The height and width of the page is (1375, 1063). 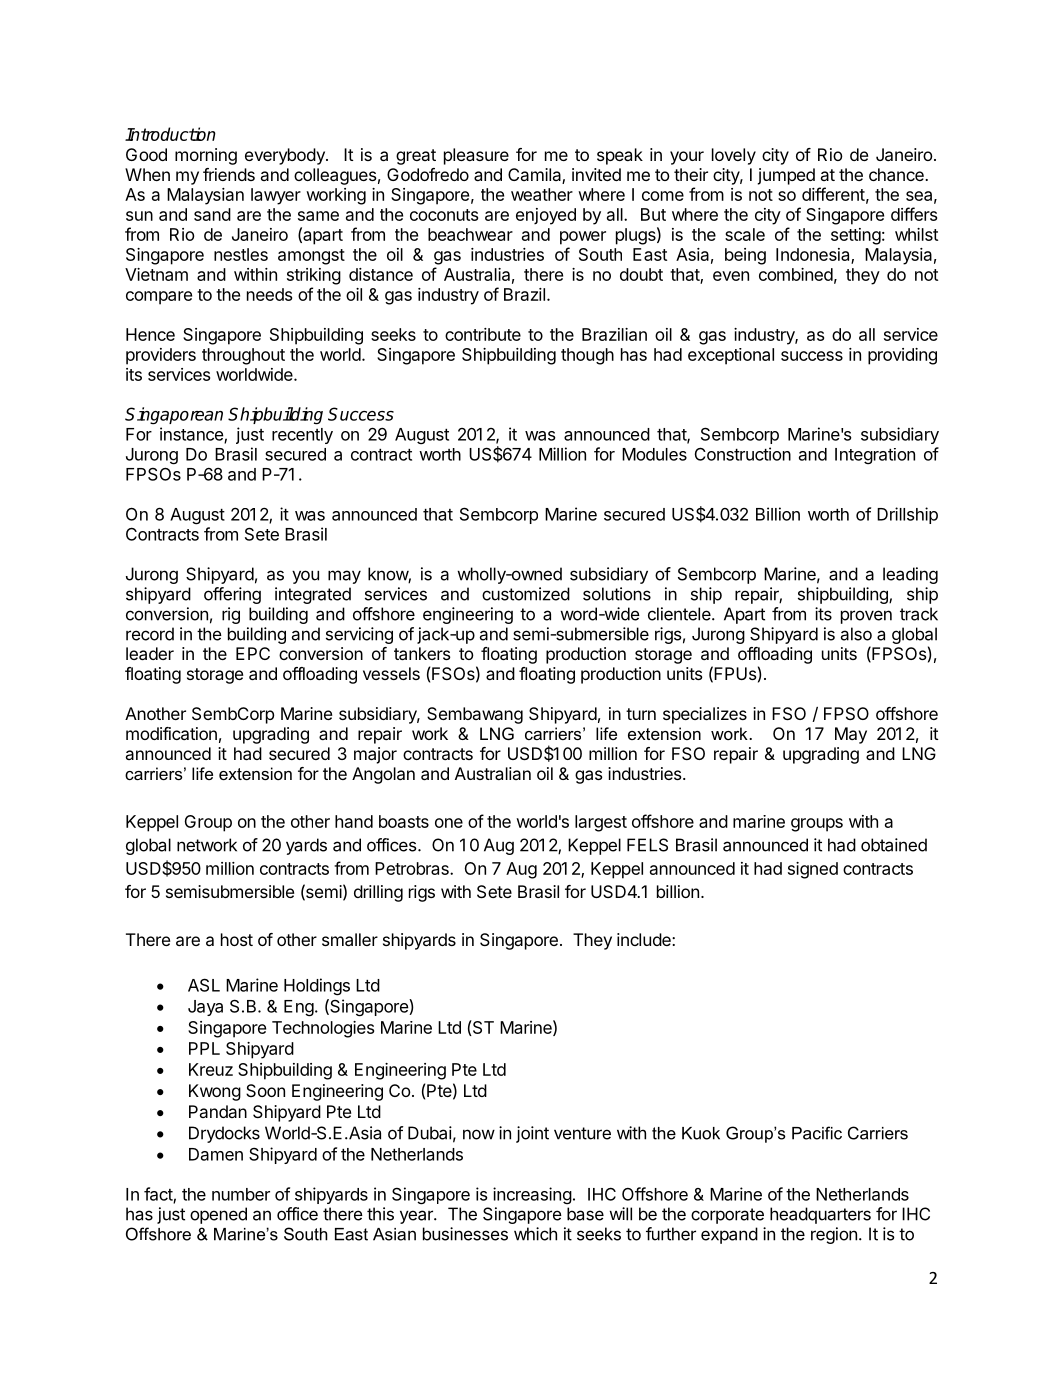 I want to click on number, so click(x=241, y=1194).
